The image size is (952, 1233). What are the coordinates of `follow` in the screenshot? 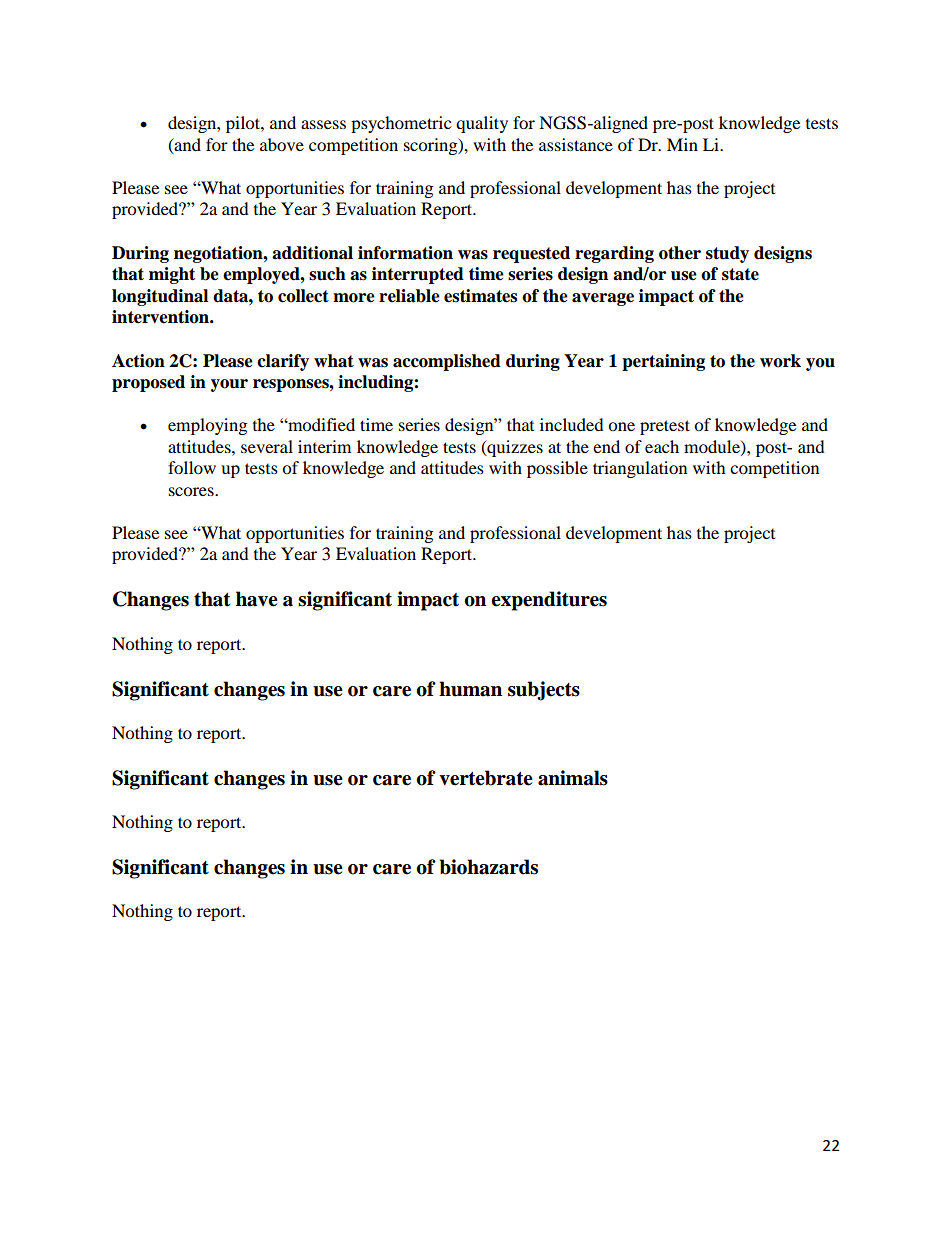 It's located at (192, 467).
